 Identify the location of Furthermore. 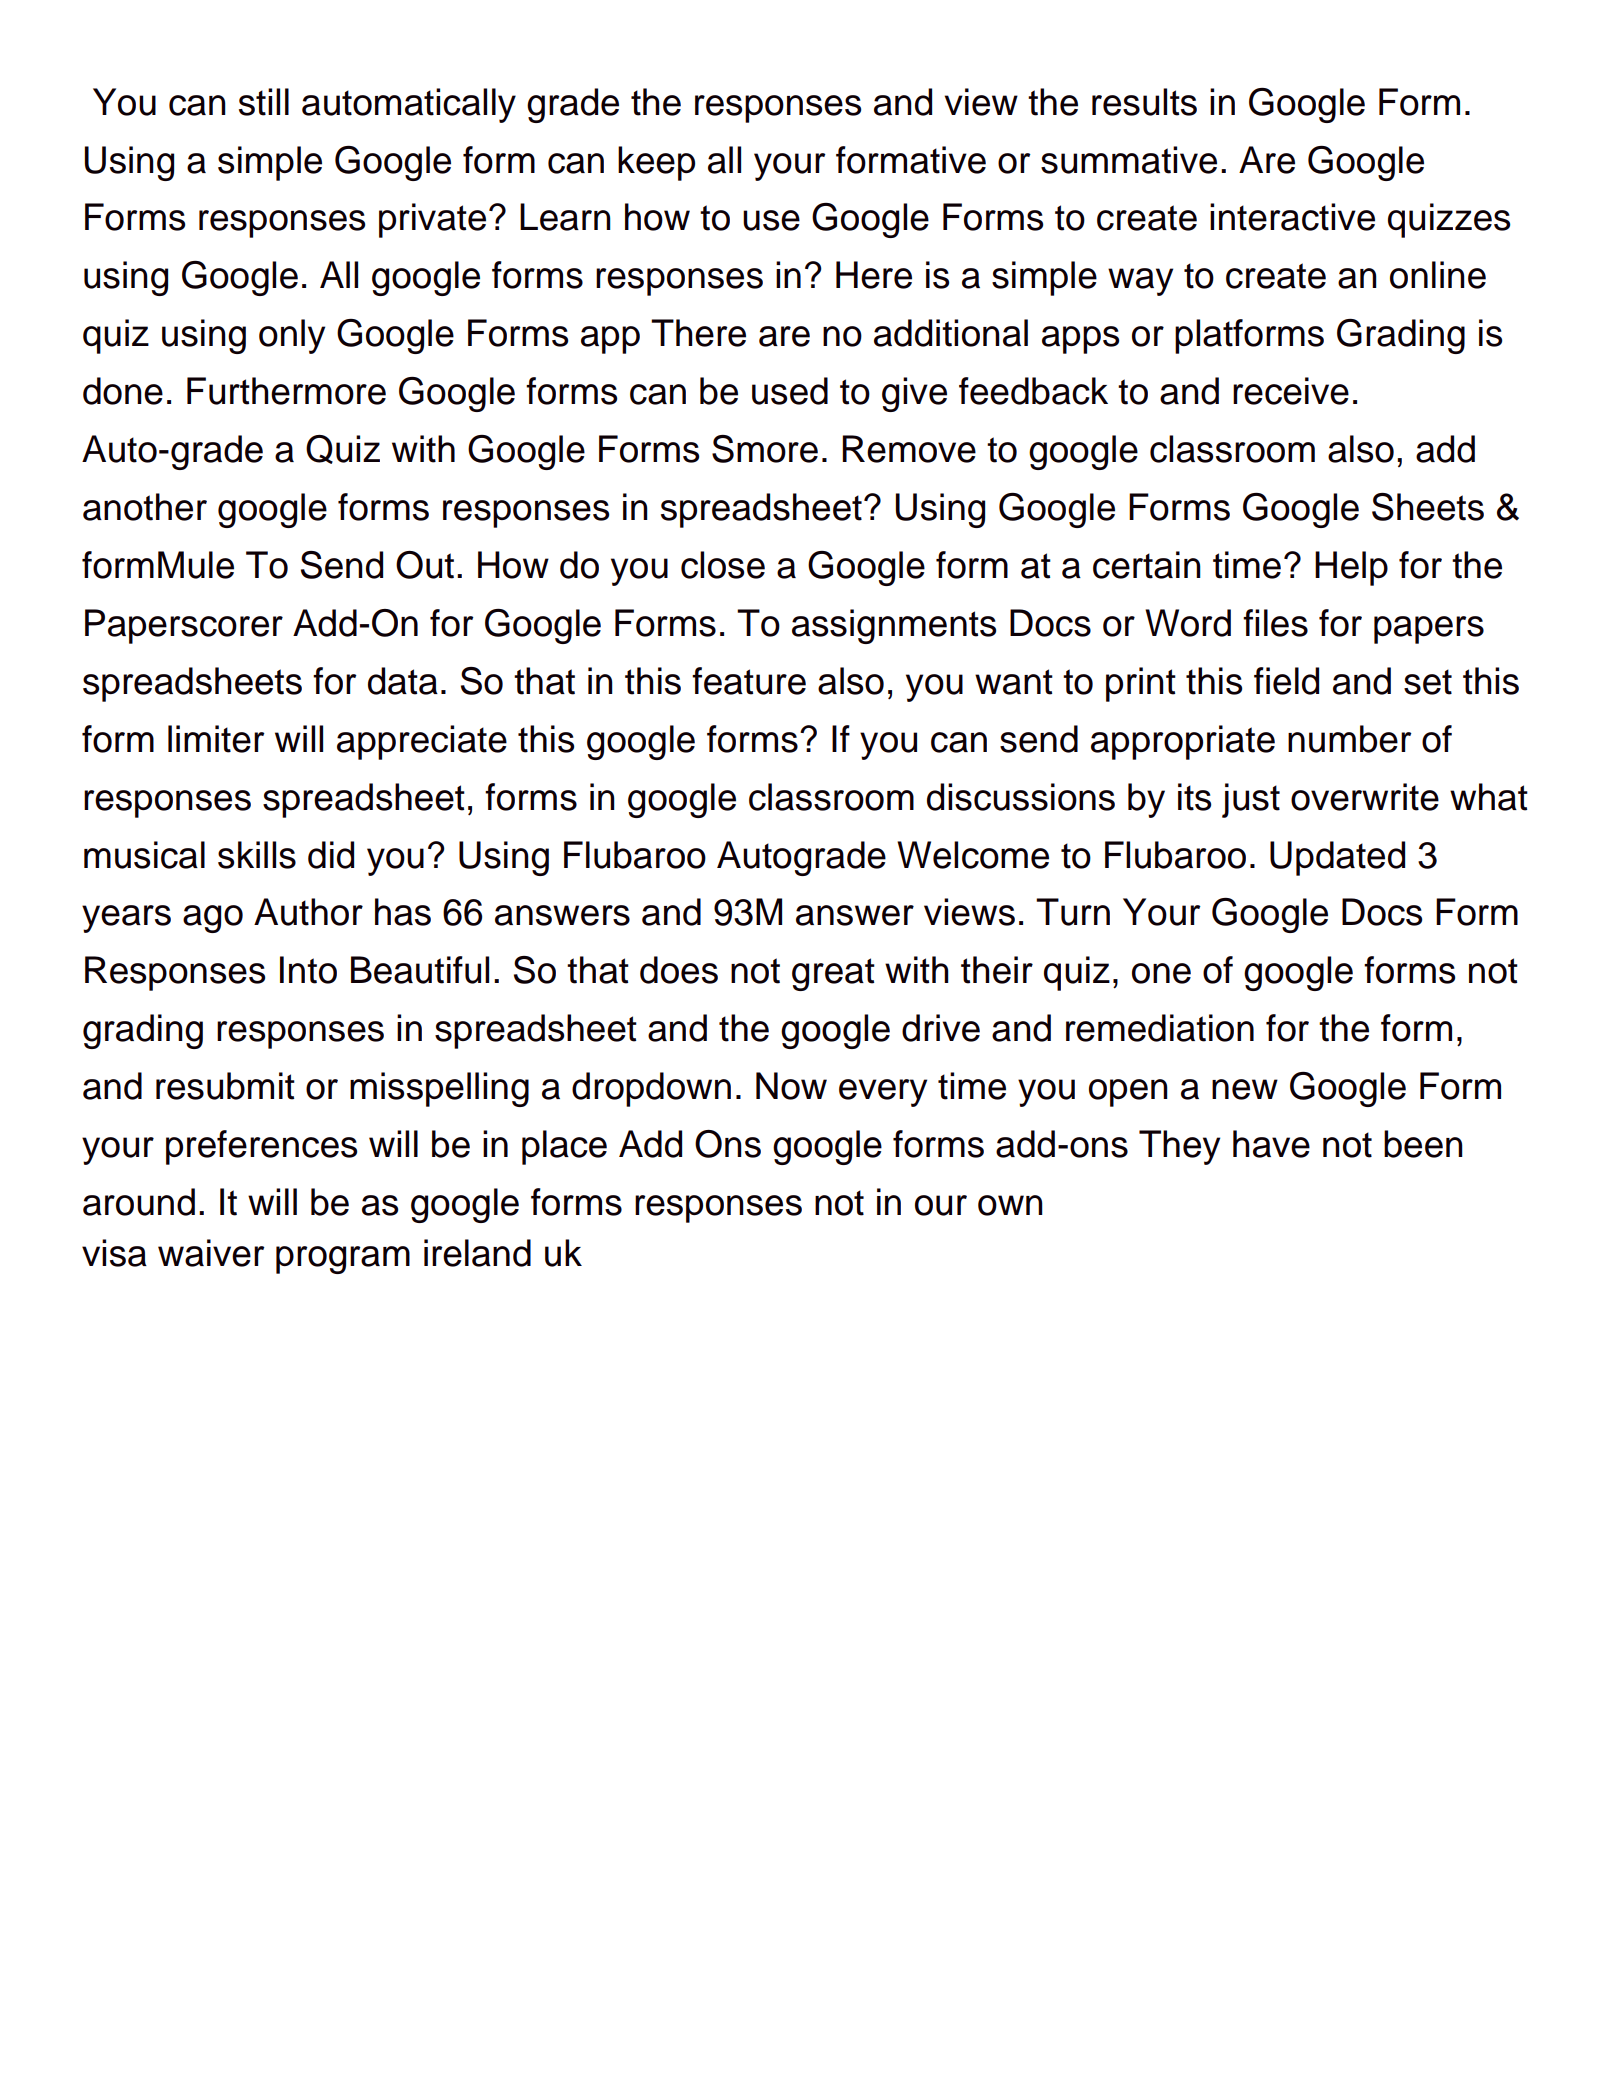
(286, 391).
